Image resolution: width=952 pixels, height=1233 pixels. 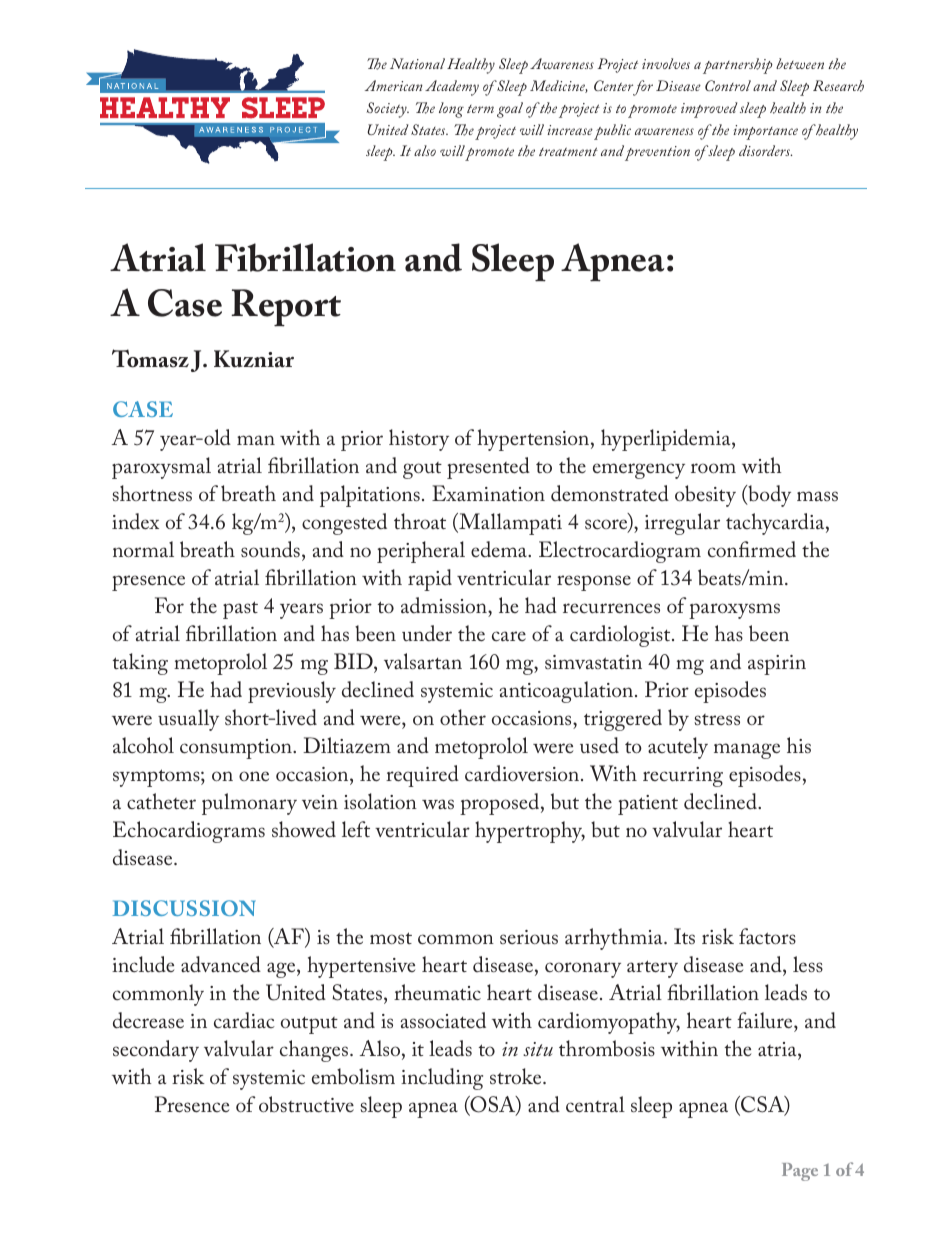 What do you see at coordinates (767, 936) in the screenshot?
I see `factors` at bounding box center [767, 936].
